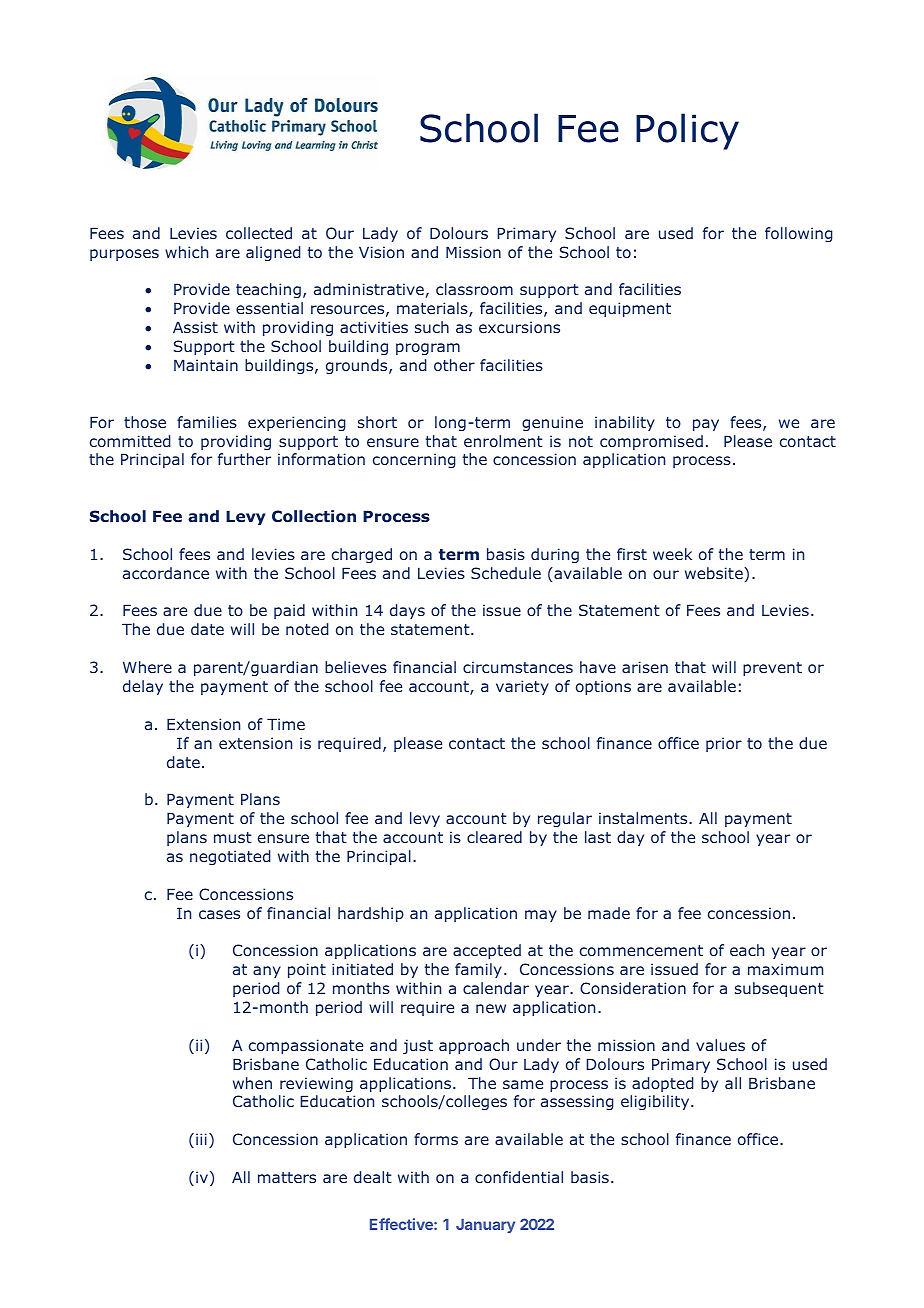  What do you see at coordinates (494, 837) in the image?
I see `cleared` at bounding box center [494, 837].
